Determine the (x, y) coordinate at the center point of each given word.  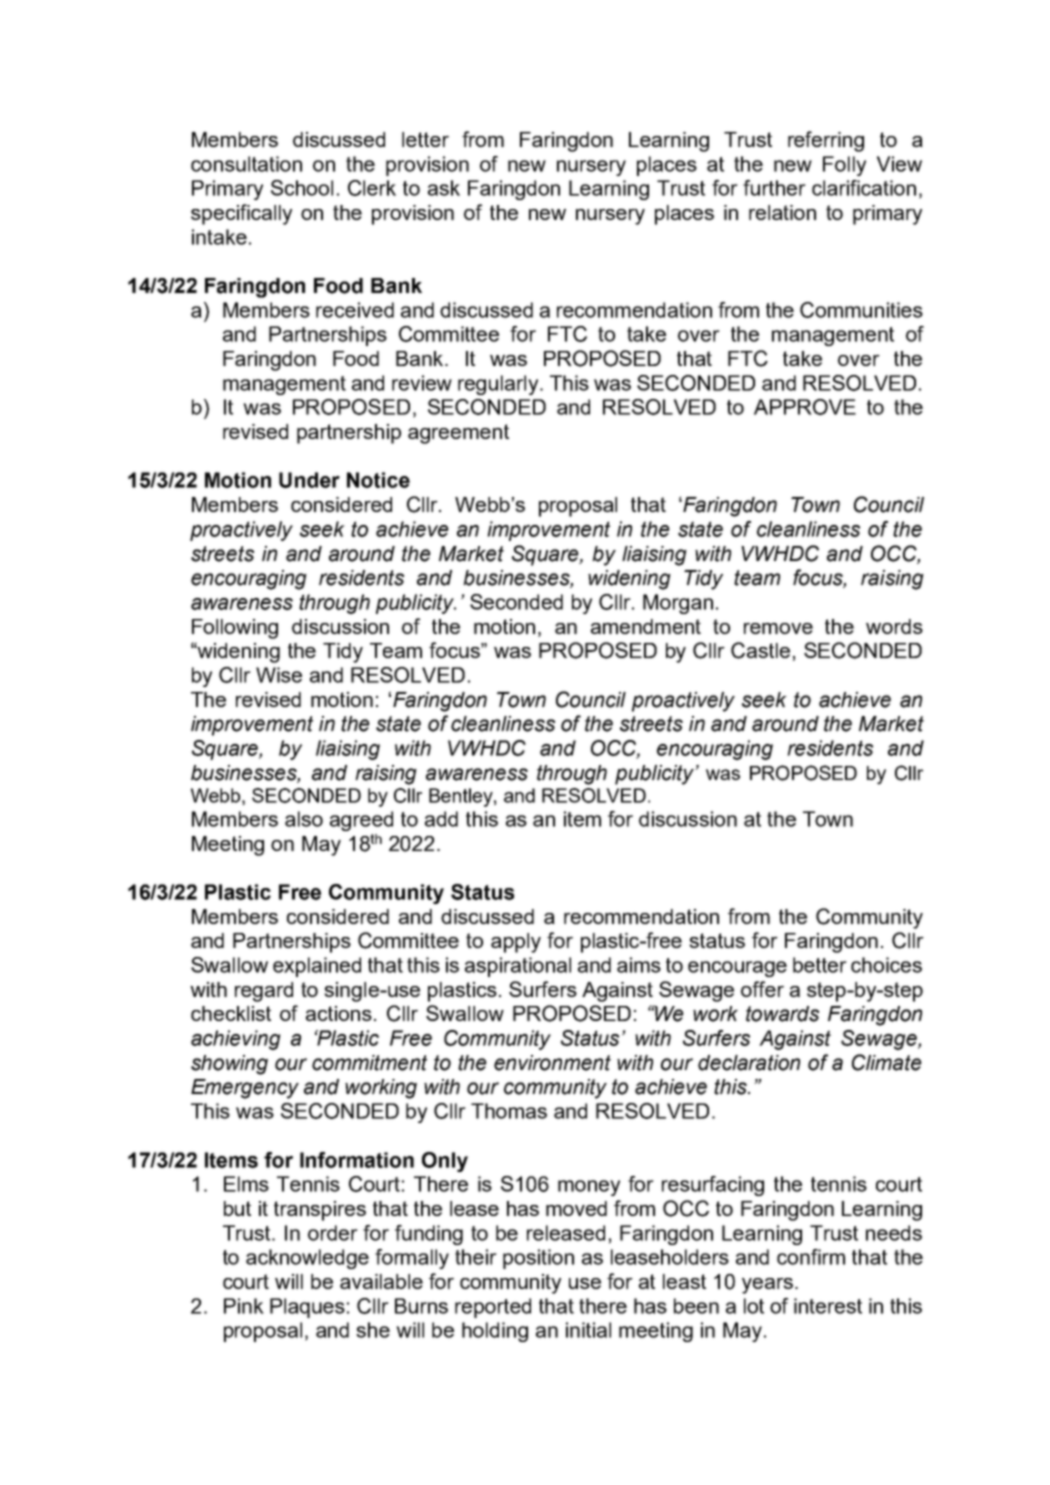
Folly (844, 166)
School (302, 188)
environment (552, 1063)
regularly (499, 385)
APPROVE (805, 407)
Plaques (307, 1308)
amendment (646, 626)
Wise (279, 675)
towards (782, 1014)
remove (778, 628)
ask (444, 188)
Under (309, 480)
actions (339, 1013)
